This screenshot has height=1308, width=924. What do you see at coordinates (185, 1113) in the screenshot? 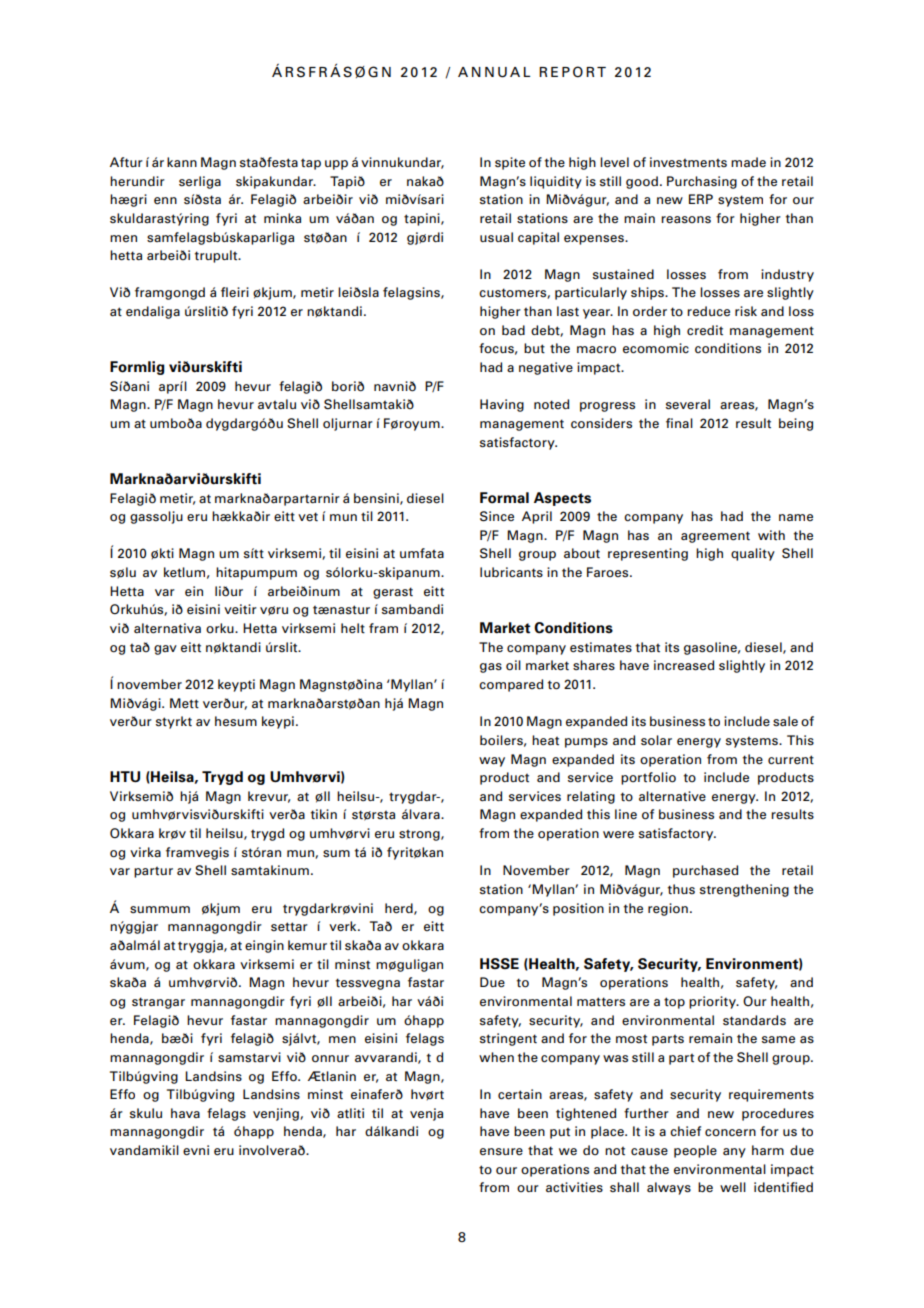
I see `hava` at bounding box center [185, 1113].
